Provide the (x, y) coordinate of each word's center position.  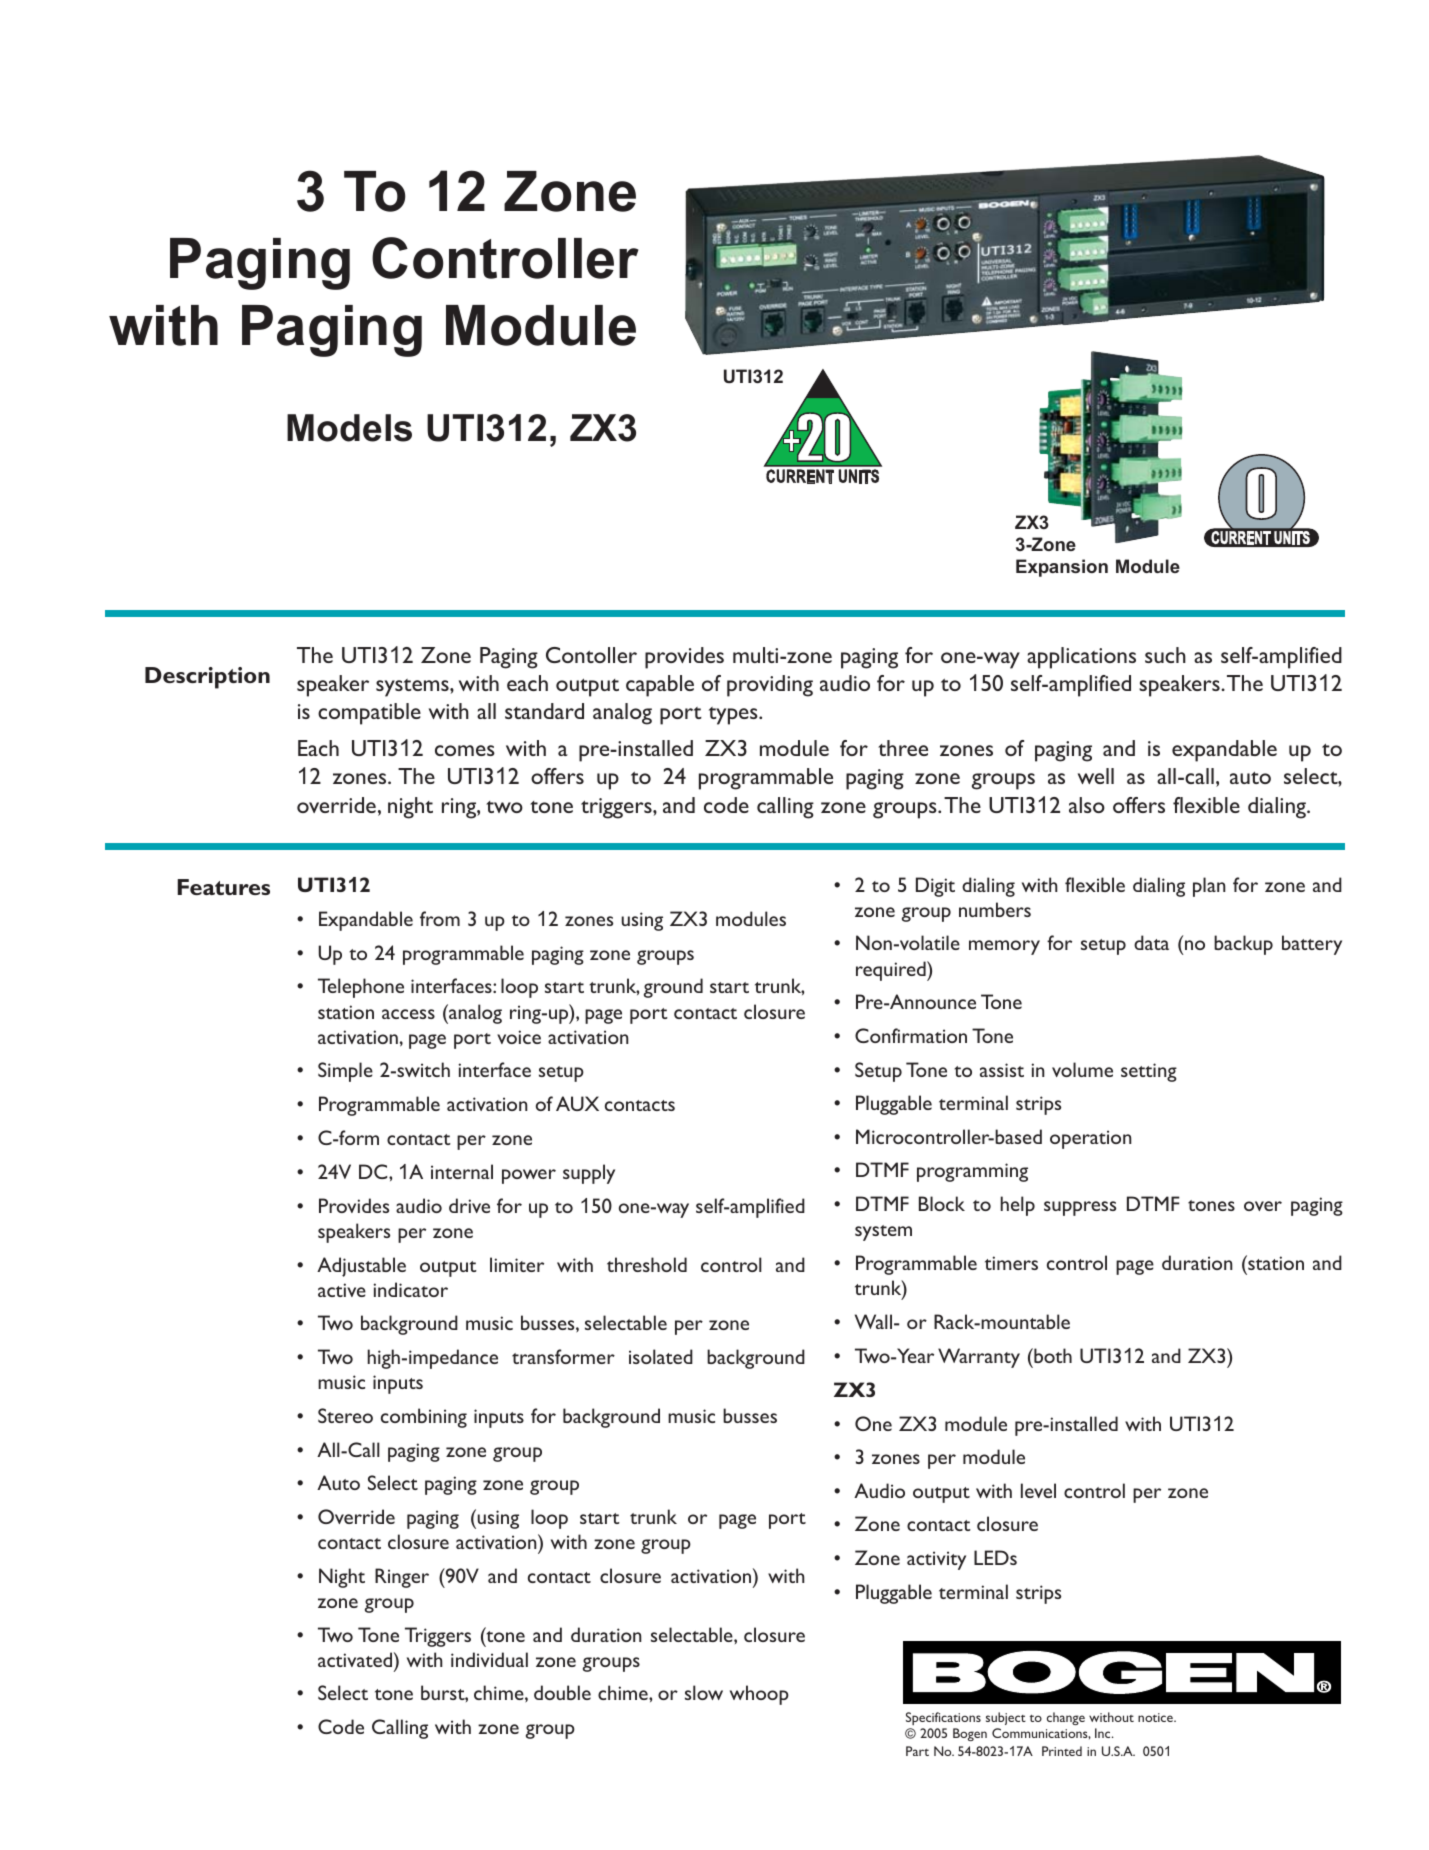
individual (489, 1659)
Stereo (345, 1415)
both (1052, 1355)
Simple (345, 1072)
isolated (661, 1356)
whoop (759, 1695)
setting (1149, 1072)
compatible (369, 714)
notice (1156, 1717)
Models (349, 428)
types (734, 716)
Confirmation (911, 1035)
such (1165, 655)
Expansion (1062, 568)
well (1096, 776)
